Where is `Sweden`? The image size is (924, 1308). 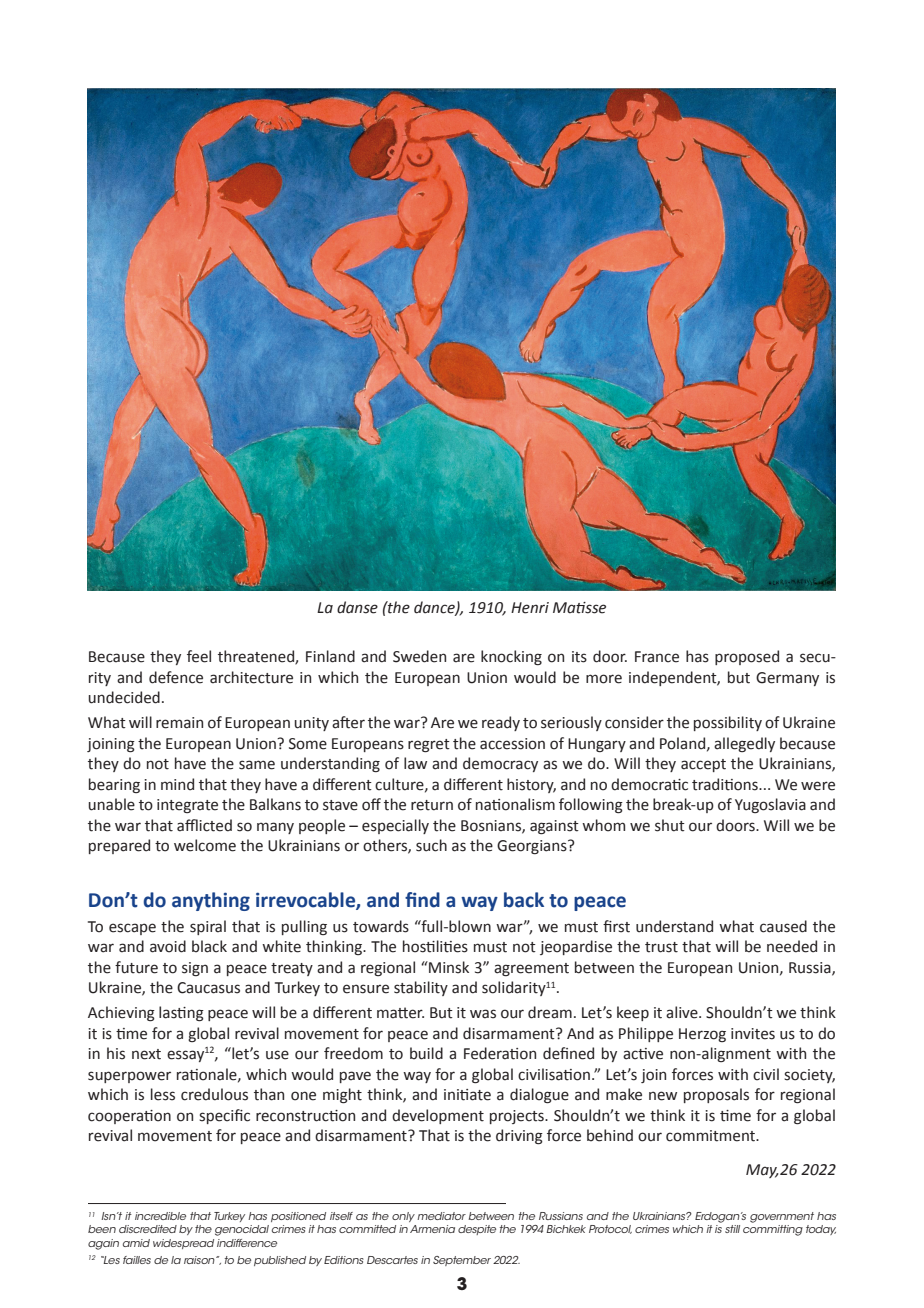 Sweden is located at coordinates (419, 656).
